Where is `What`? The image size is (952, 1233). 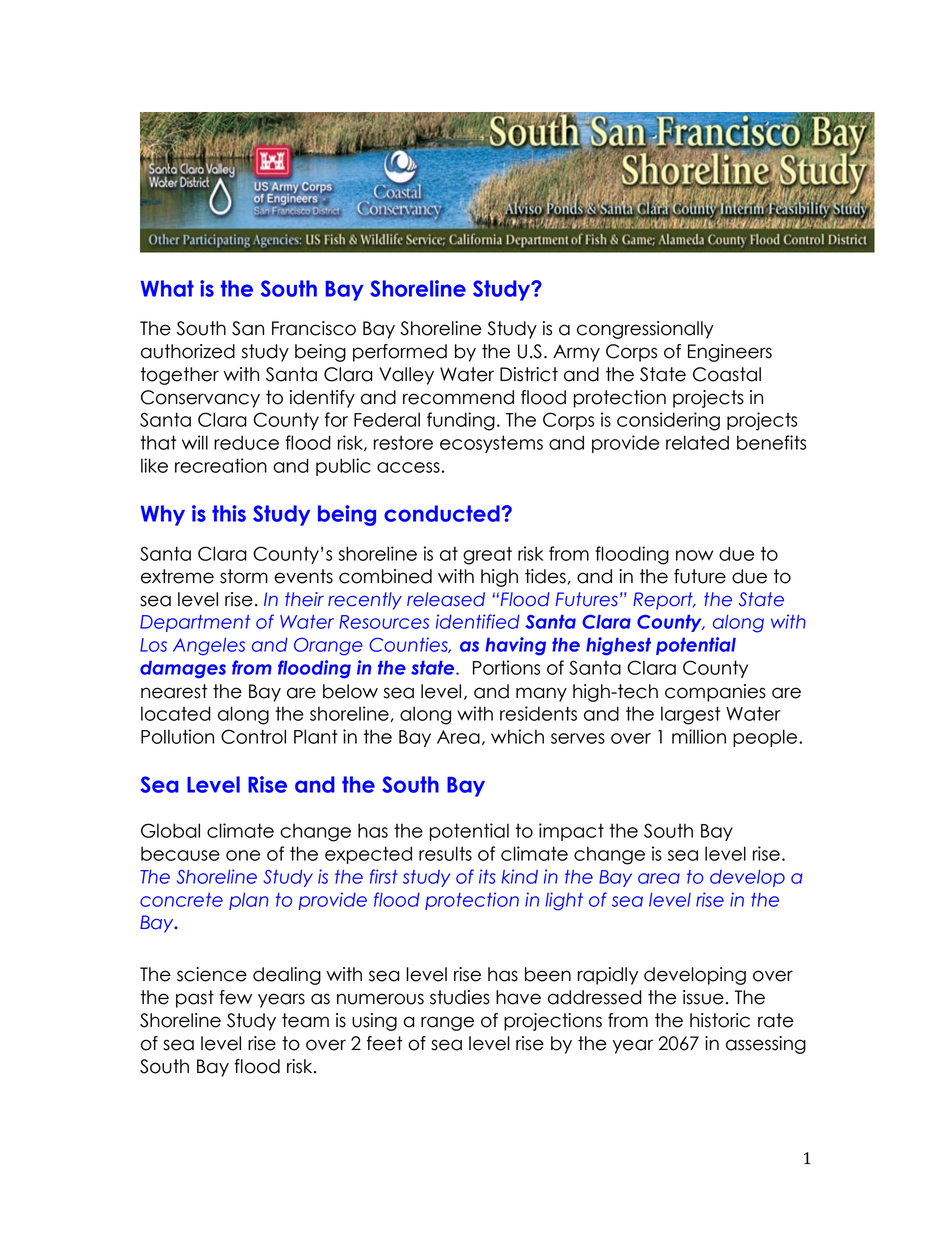
What is located at coordinates (167, 288).
